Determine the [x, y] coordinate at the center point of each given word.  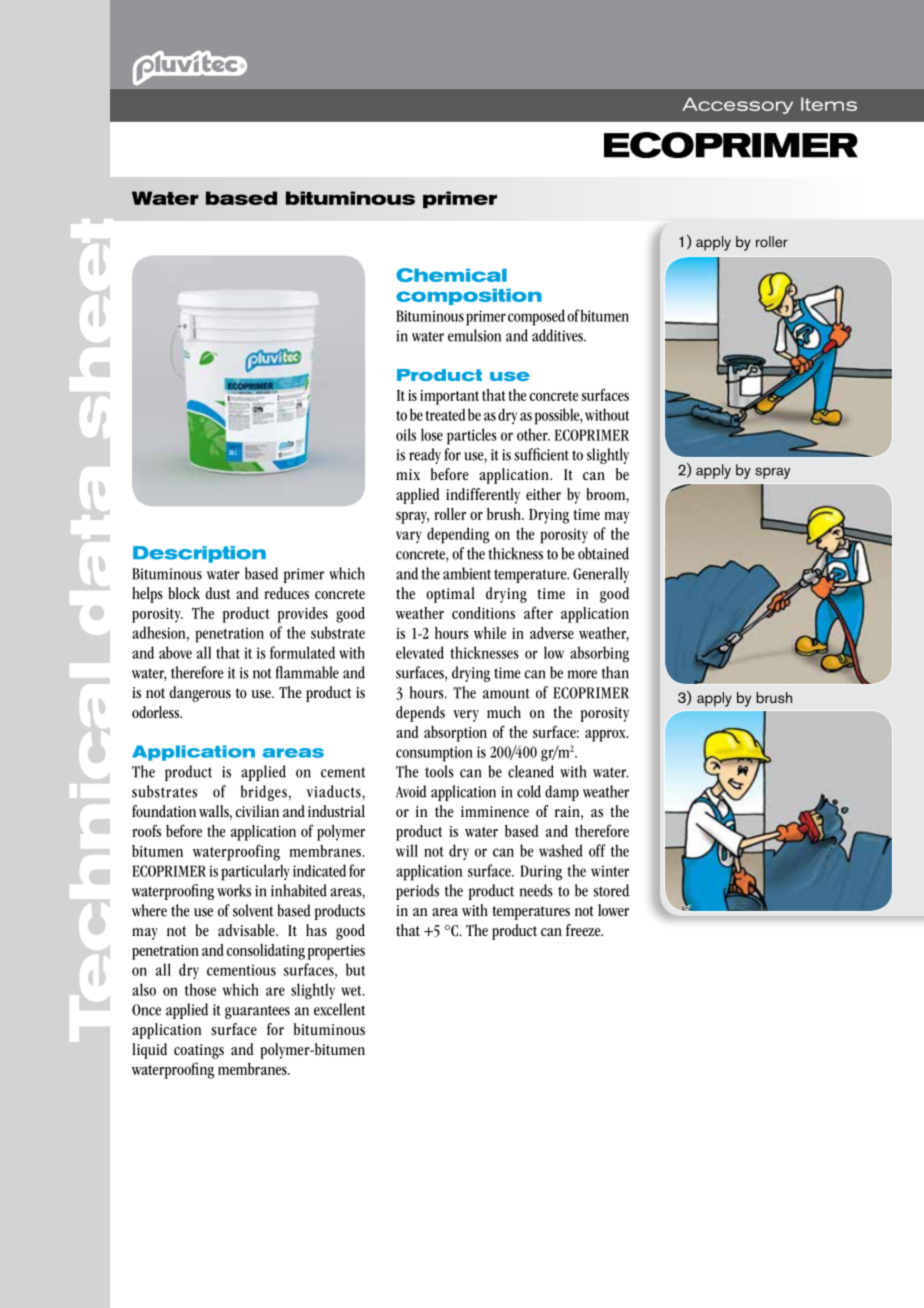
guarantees [257, 1012]
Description [199, 554]
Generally [601, 575]
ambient [467, 573]
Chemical [451, 275]
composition [469, 296]
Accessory [737, 105]
